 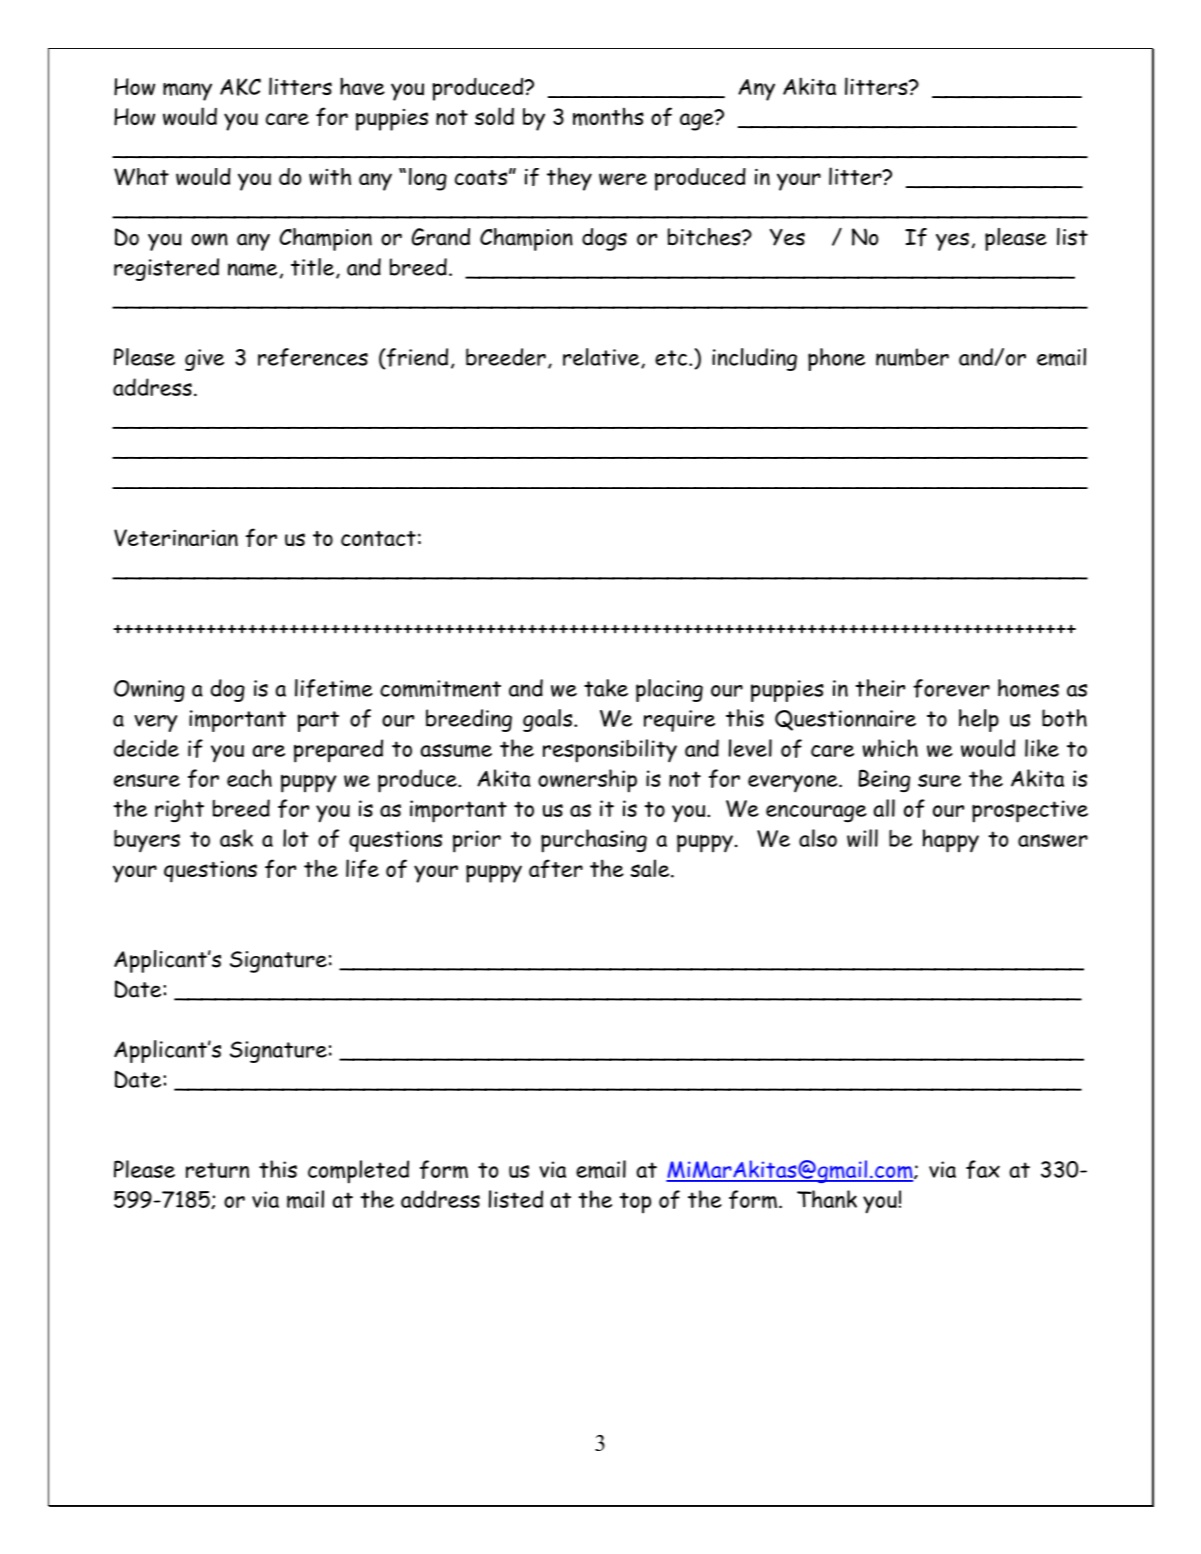 I want to click on Veterinarian, so click(x=176, y=537).
